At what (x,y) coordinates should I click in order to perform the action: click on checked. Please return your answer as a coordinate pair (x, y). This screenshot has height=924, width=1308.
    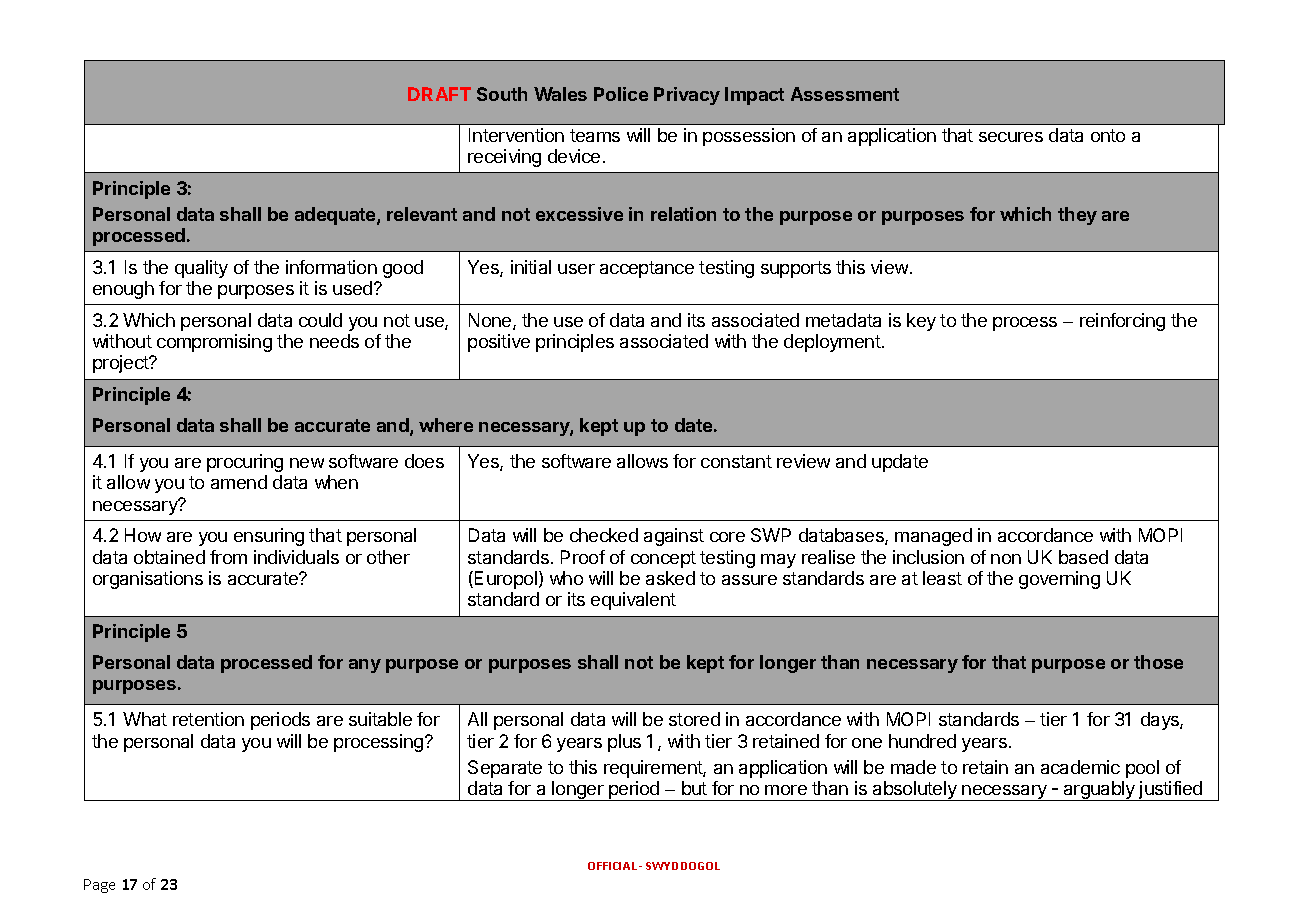
    Looking at the image, I should click on (604, 535).
